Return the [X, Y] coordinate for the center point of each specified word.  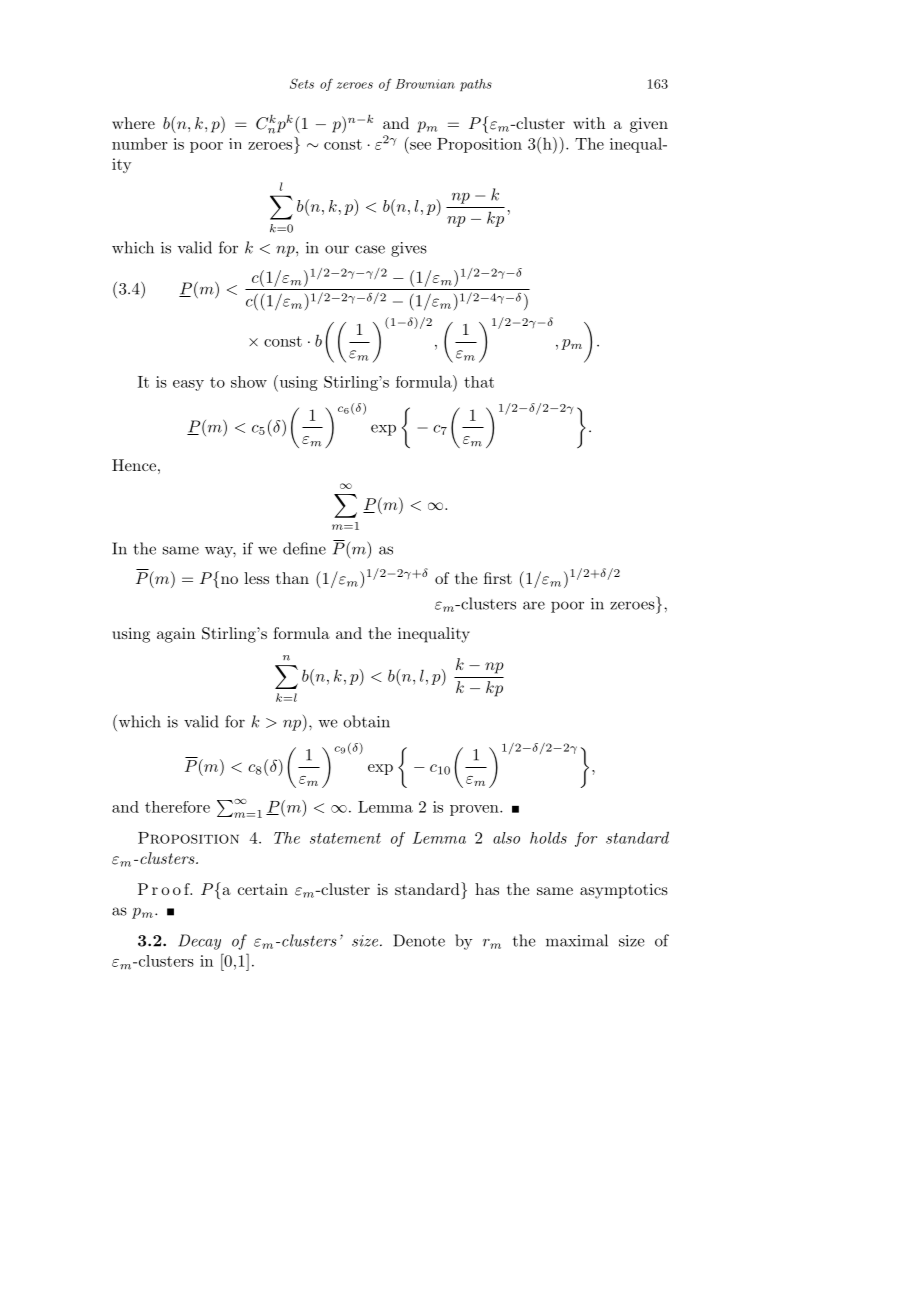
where [133, 123]
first [498, 578]
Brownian [425, 84]
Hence [134, 465]
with [589, 123]
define [304, 548]
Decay [199, 942]
